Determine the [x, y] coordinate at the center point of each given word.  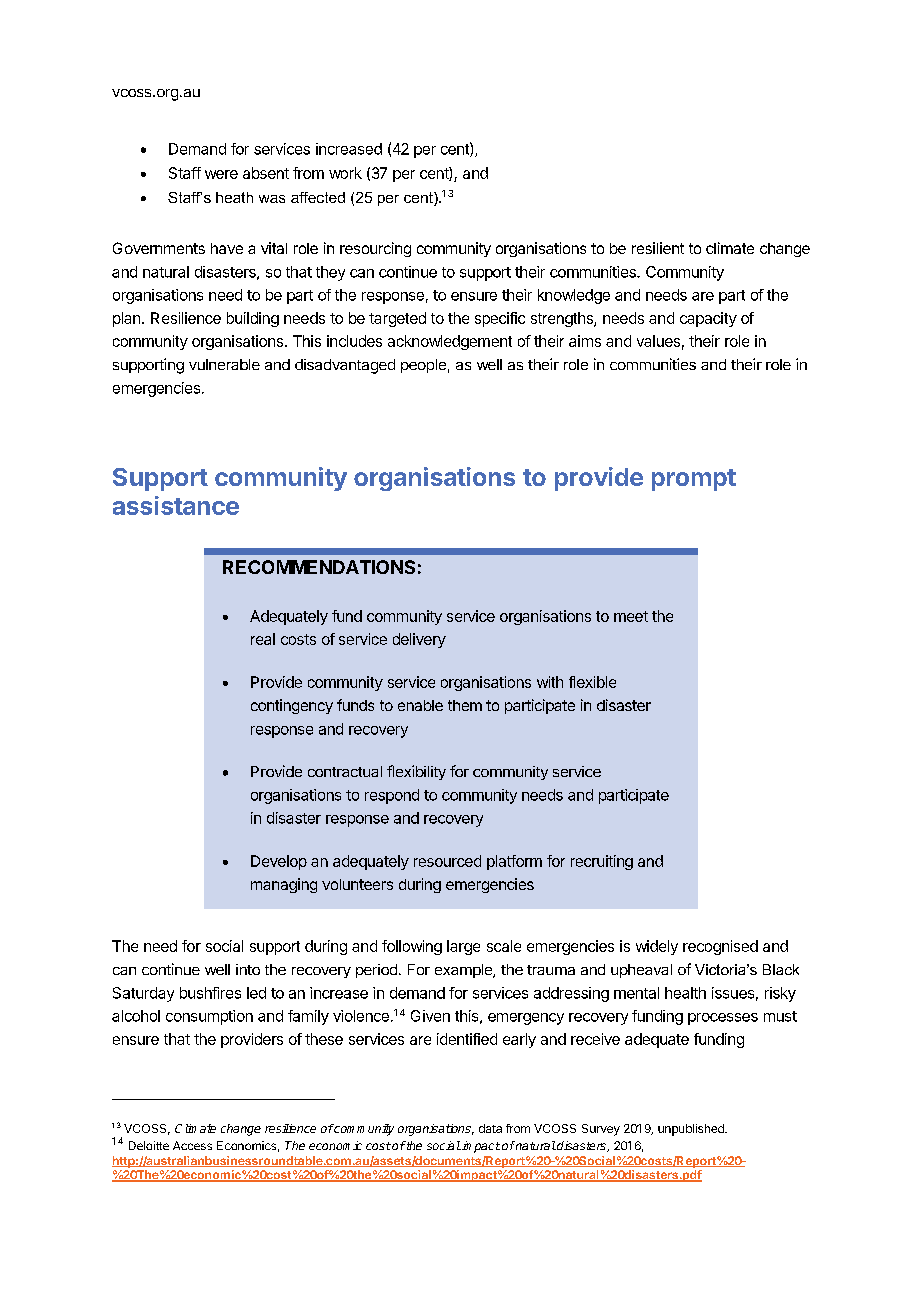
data [490, 1128]
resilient [658, 248]
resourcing [375, 249]
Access [192, 1145]
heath [234, 197]
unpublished [692, 1130]
